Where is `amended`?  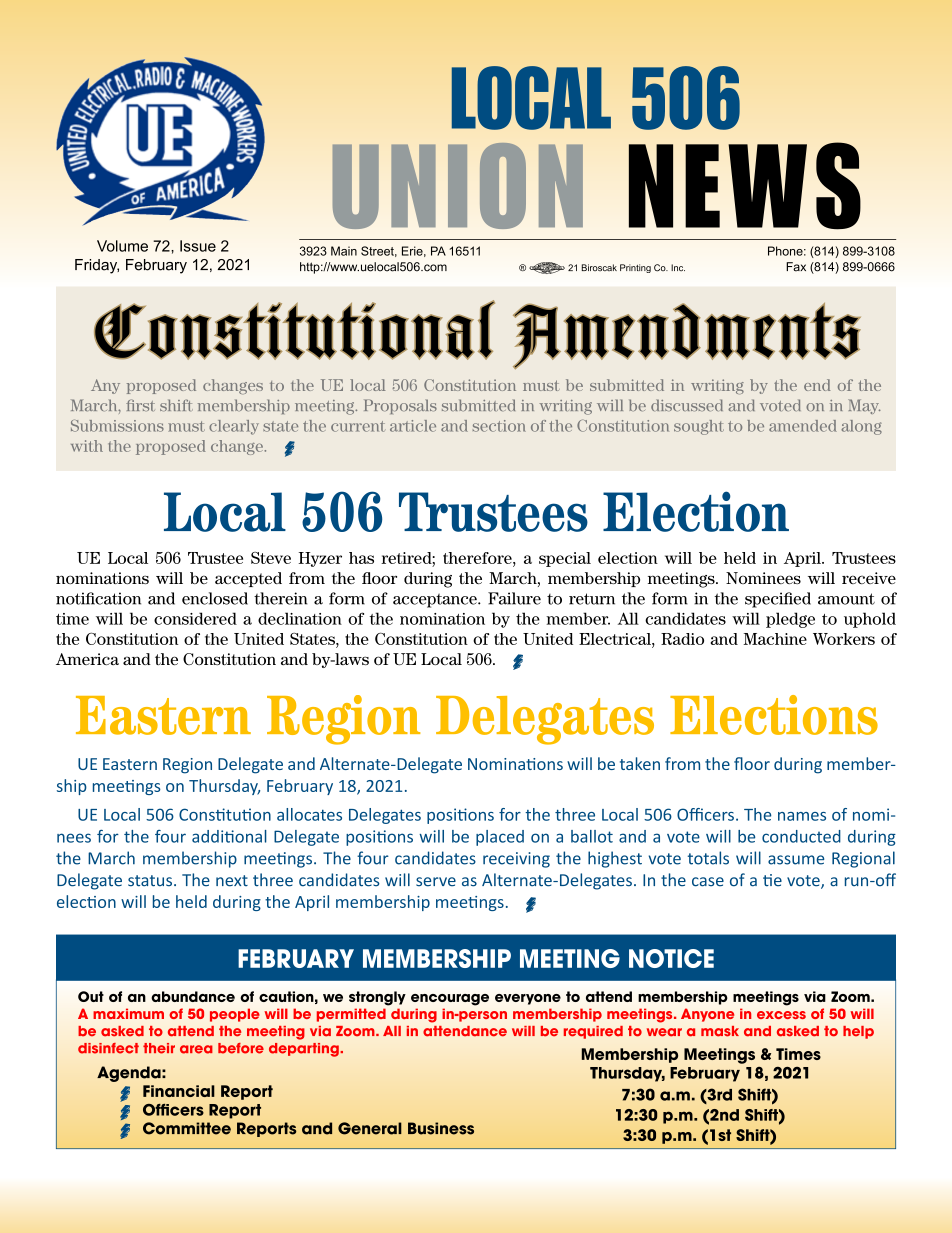
amended is located at coordinates (803, 426).
